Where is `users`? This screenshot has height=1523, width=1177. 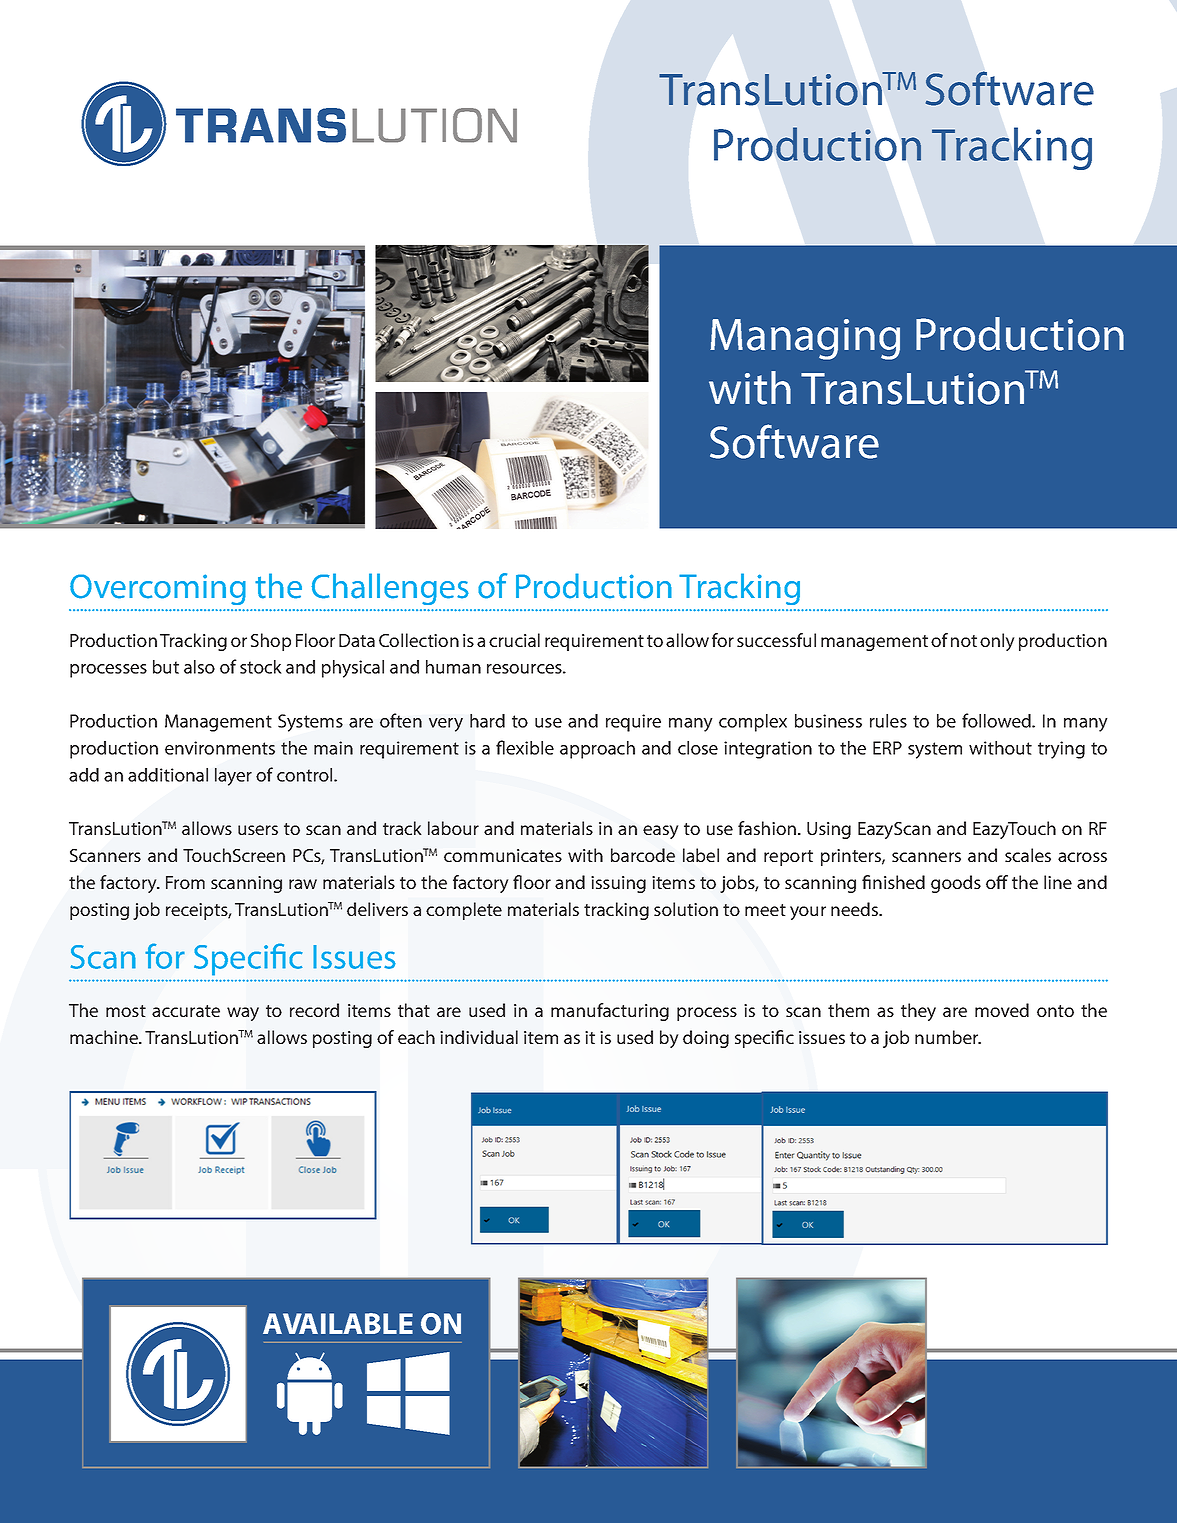 users is located at coordinates (258, 830).
